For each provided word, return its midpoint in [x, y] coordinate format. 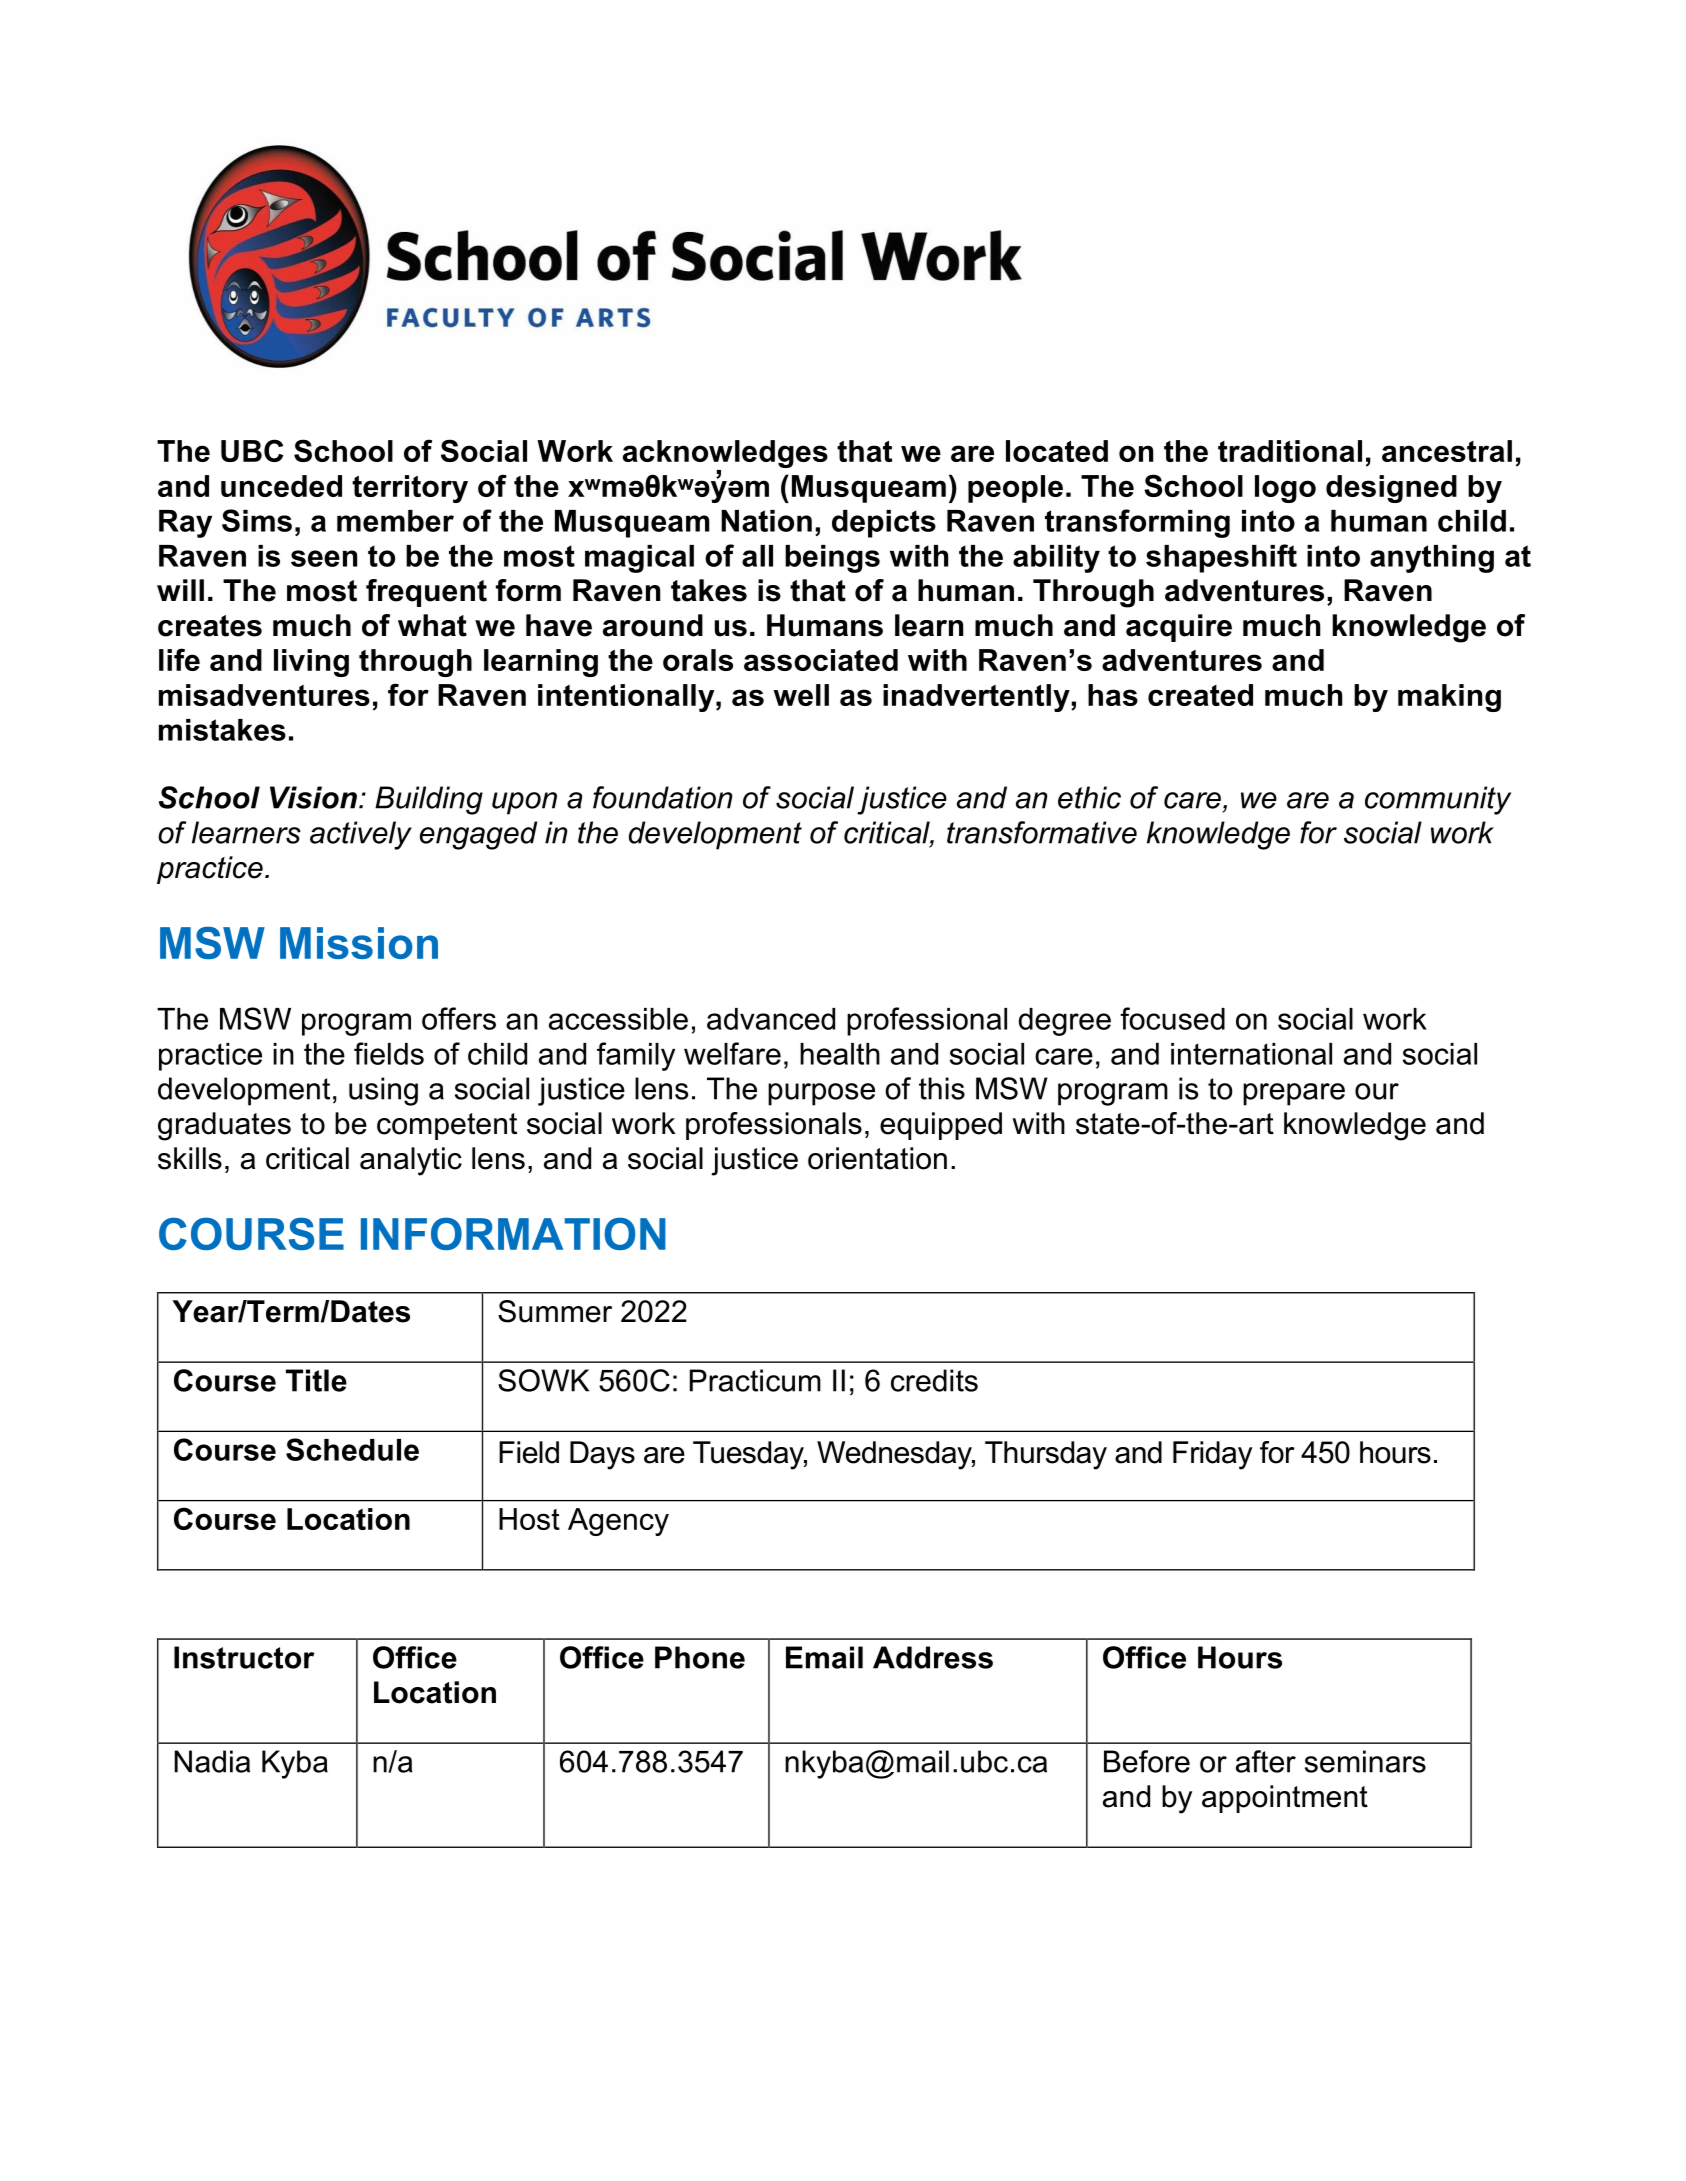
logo [1285, 489]
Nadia [212, 1761]
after [1266, 1761]
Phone [700, 1657]
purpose [821, 1094]
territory [410, 489]
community [1438, 800]
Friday [1212, 1455]
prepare [1294, 1094]
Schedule [352, 1449]
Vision [313, 797]
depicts [884, 524]
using [383, 1091]
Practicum [755, 1380]
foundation [662, 797]
